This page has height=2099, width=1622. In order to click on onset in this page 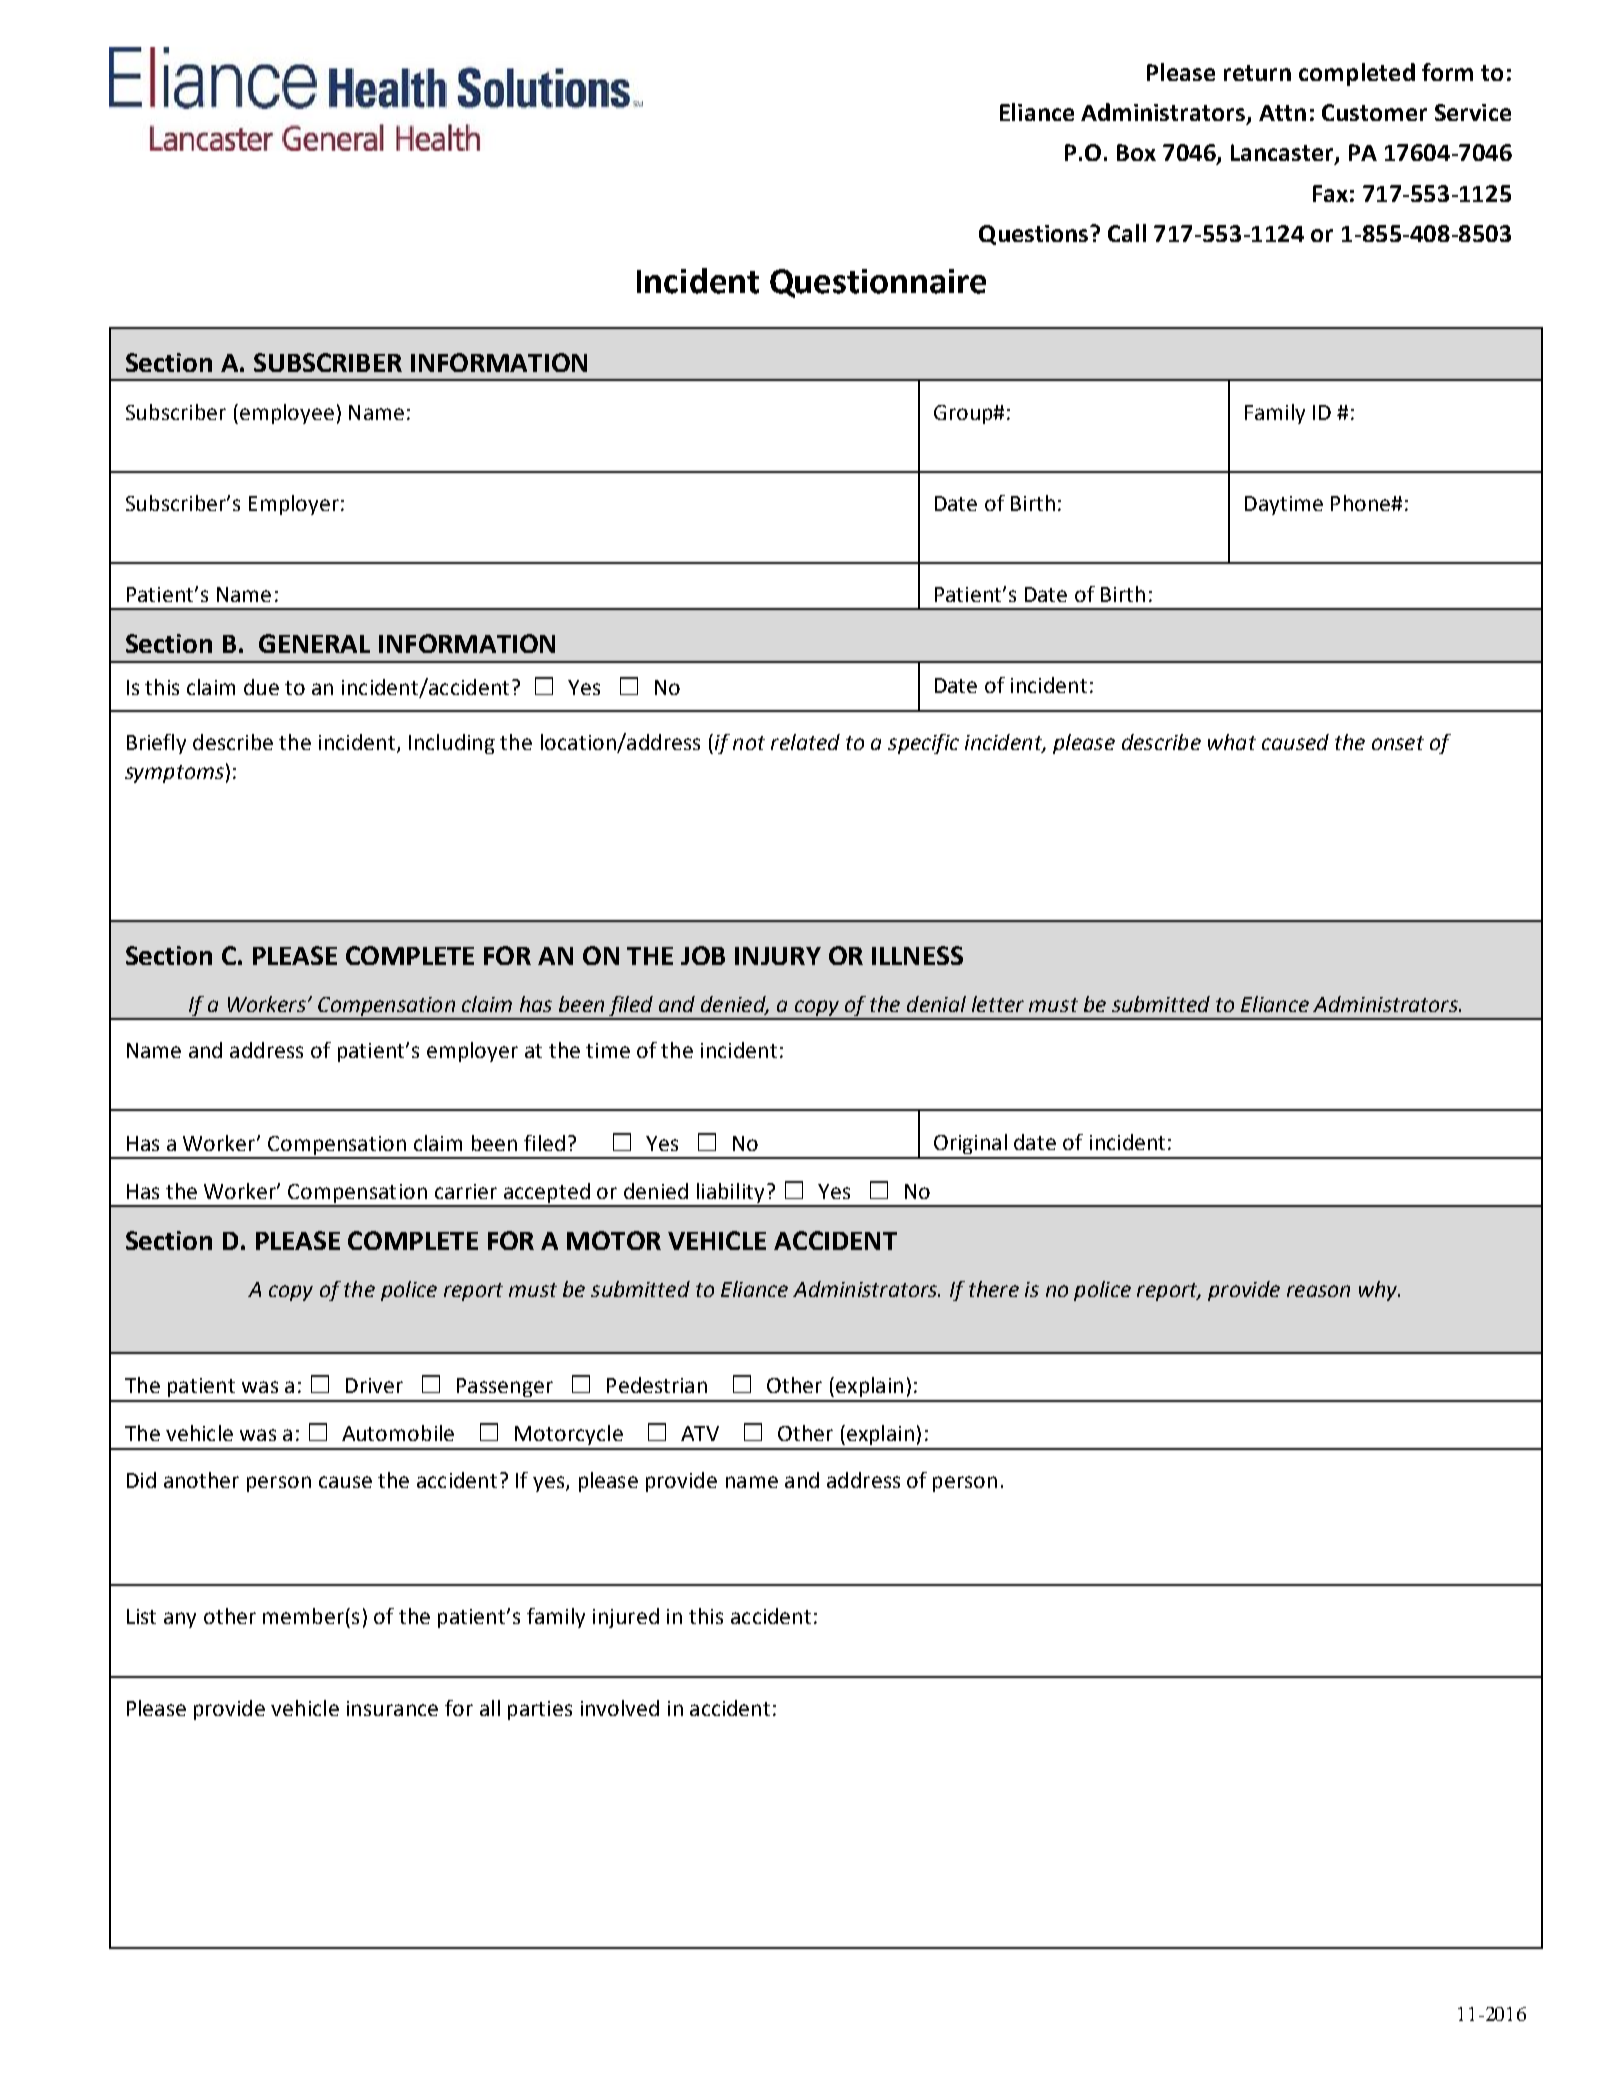, I will do `click(1398, 743)`.
